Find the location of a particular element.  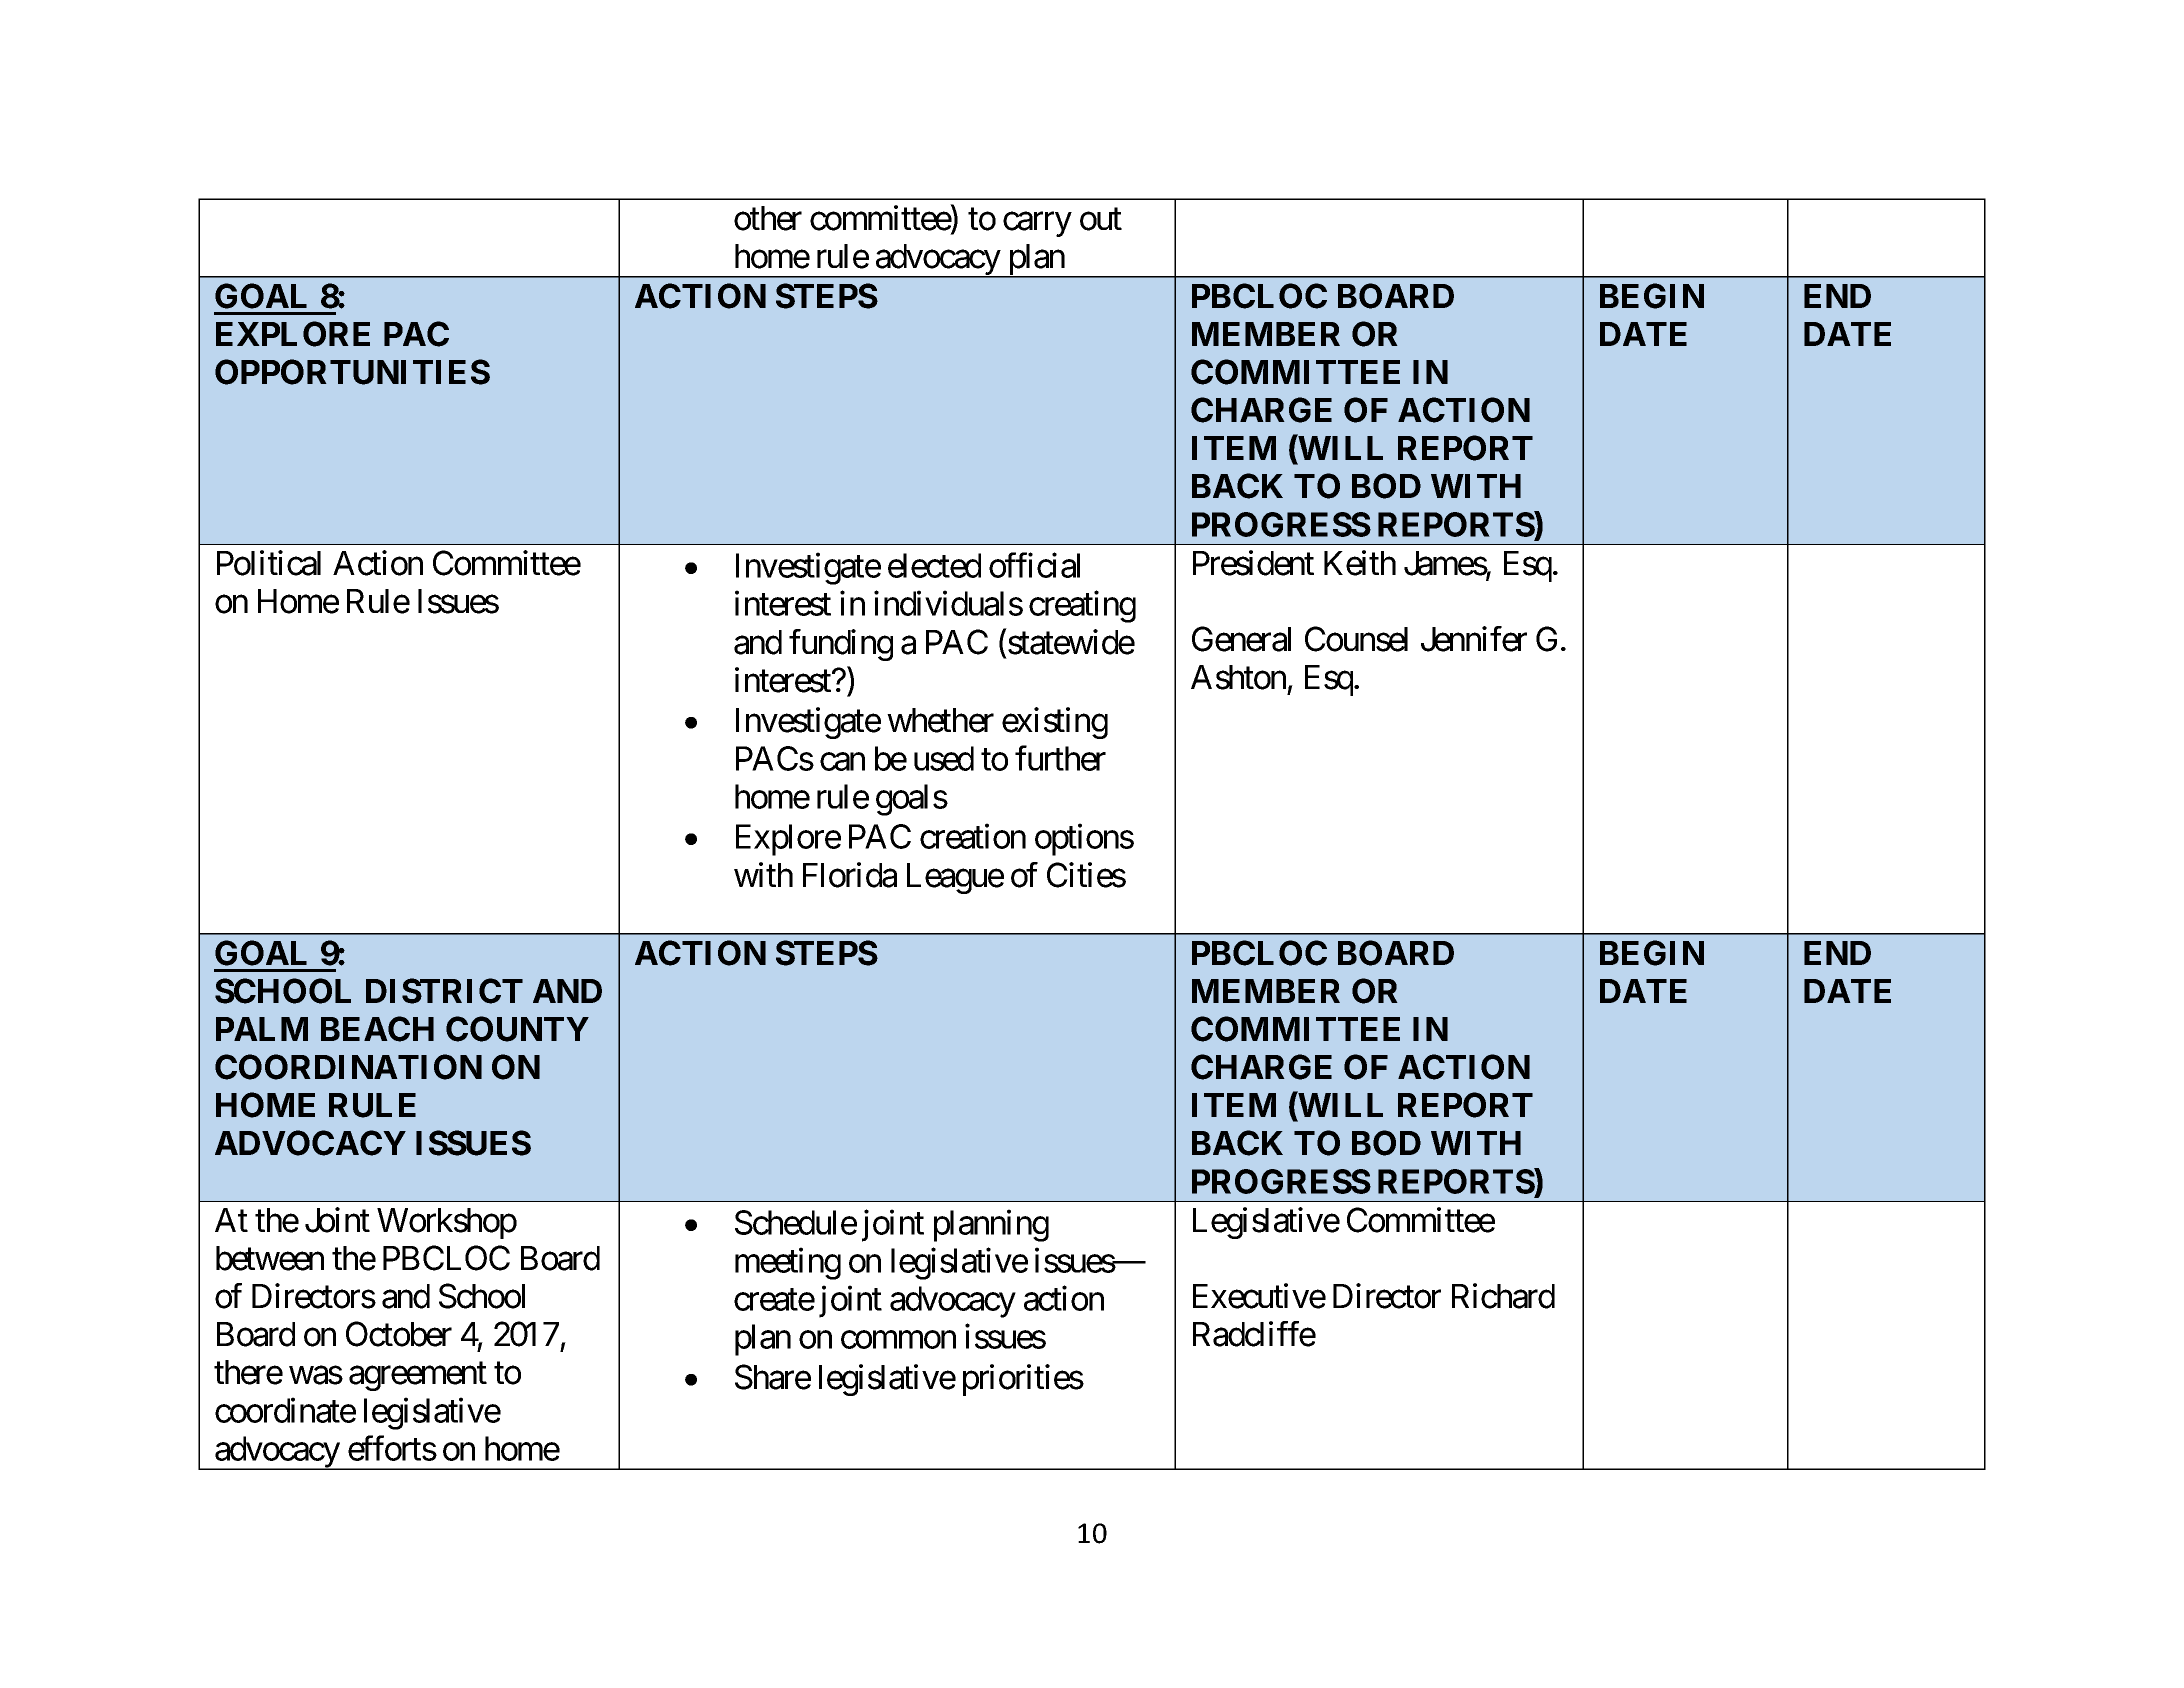

October is located at coordinates (399, 1334).
